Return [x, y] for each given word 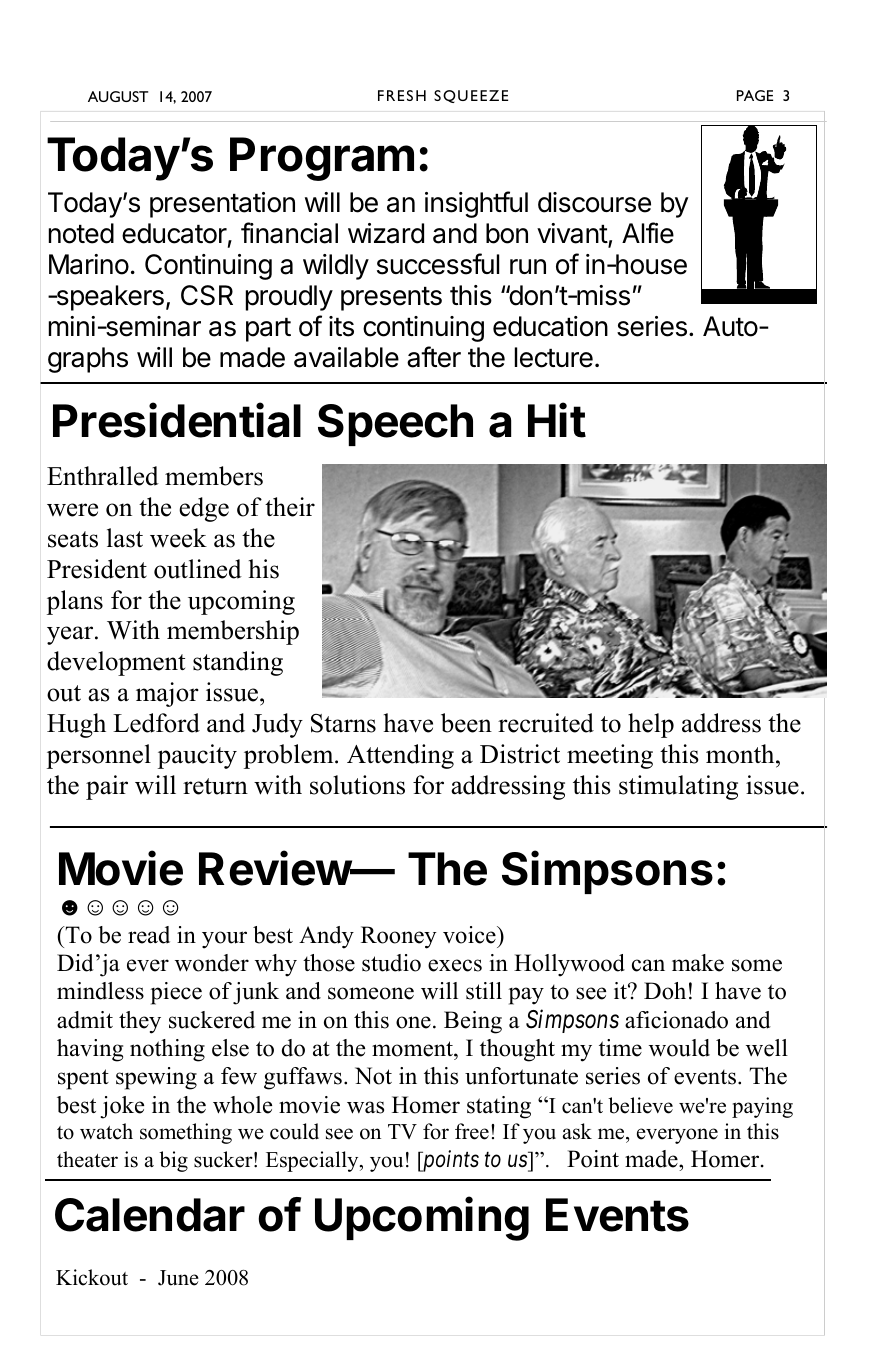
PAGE [755, 95]
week [178, 538]
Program [322, 159]
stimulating [678, 787]
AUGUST [118, 96]
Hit [557, 420]
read [149, 935]
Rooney [399, 937]
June [178, 1278]
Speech [395, 425]
